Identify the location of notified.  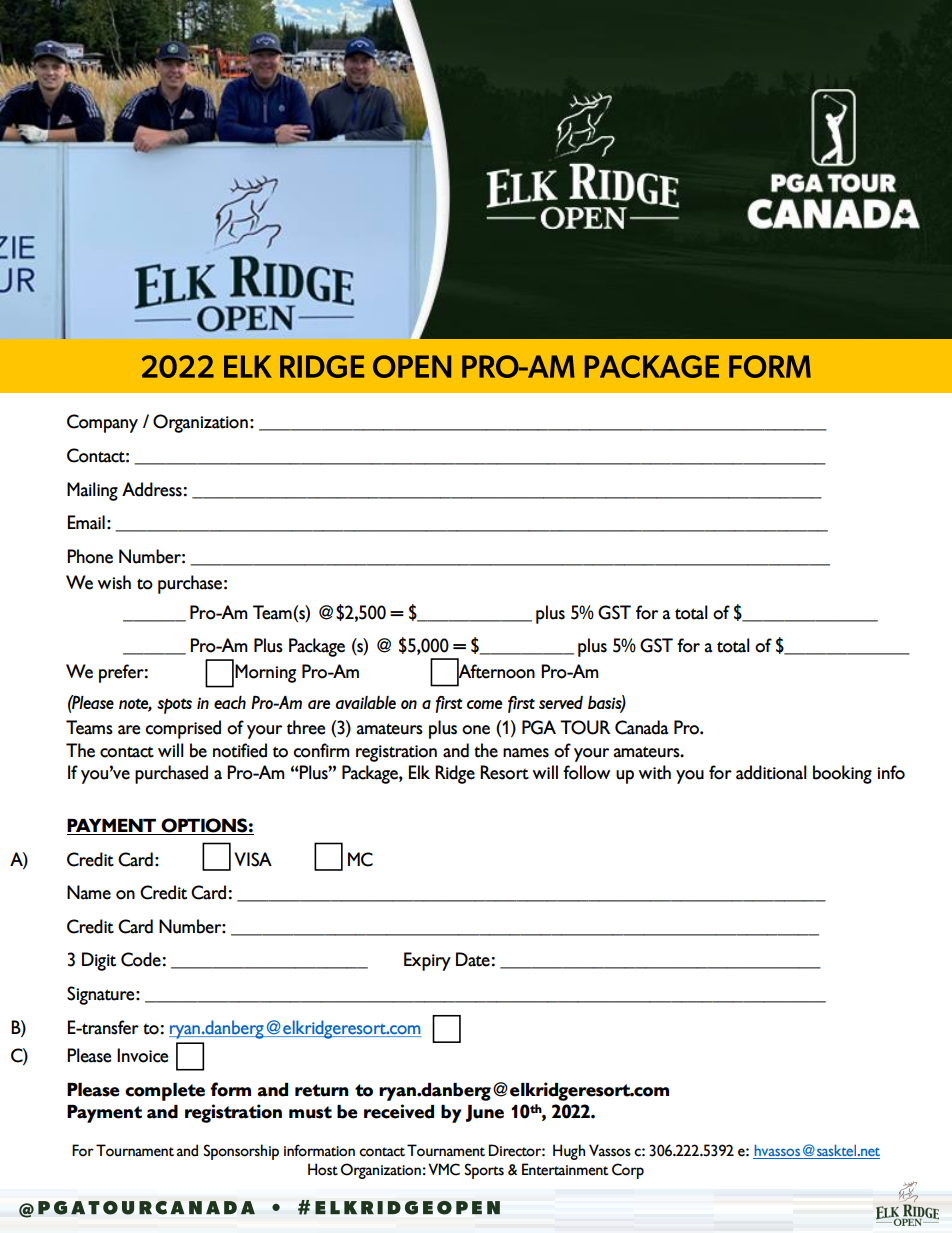
(240, 750).
